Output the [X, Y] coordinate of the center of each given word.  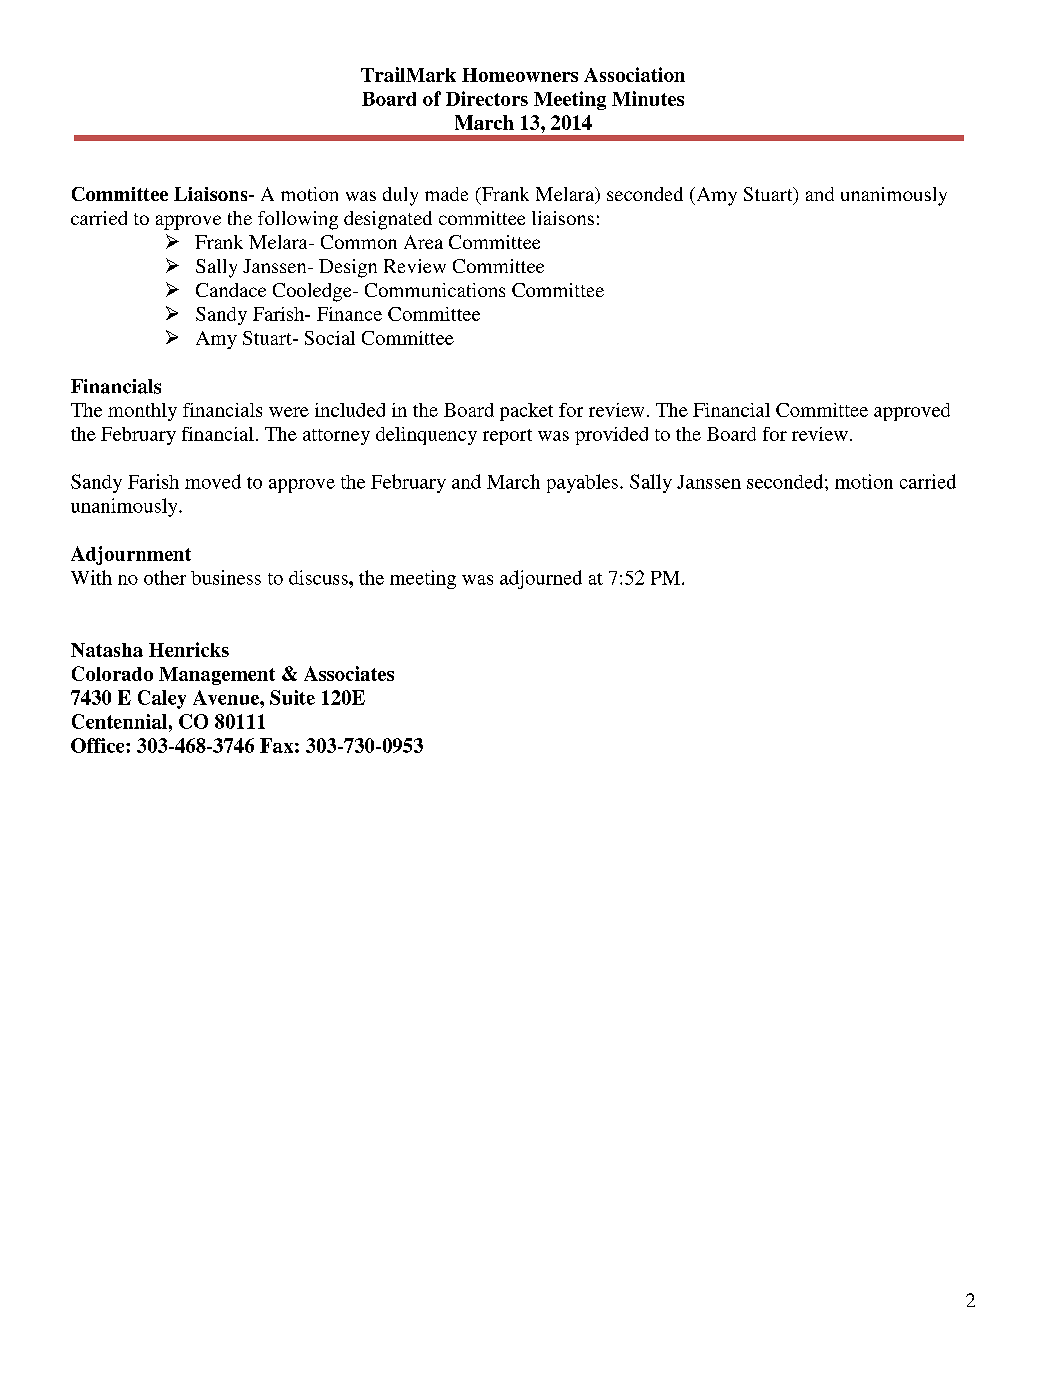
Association [634, 74]
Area [423, 242]
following [298, 220]
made [446, 194]
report [507, 437]
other [165, 577]
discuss [319, 577]
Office [99, 745]
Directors [487, 98]
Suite [292, 697]
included [350, 410]
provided [611, 436]
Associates [349, 673]
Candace [231, 290]
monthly [142, 412]
